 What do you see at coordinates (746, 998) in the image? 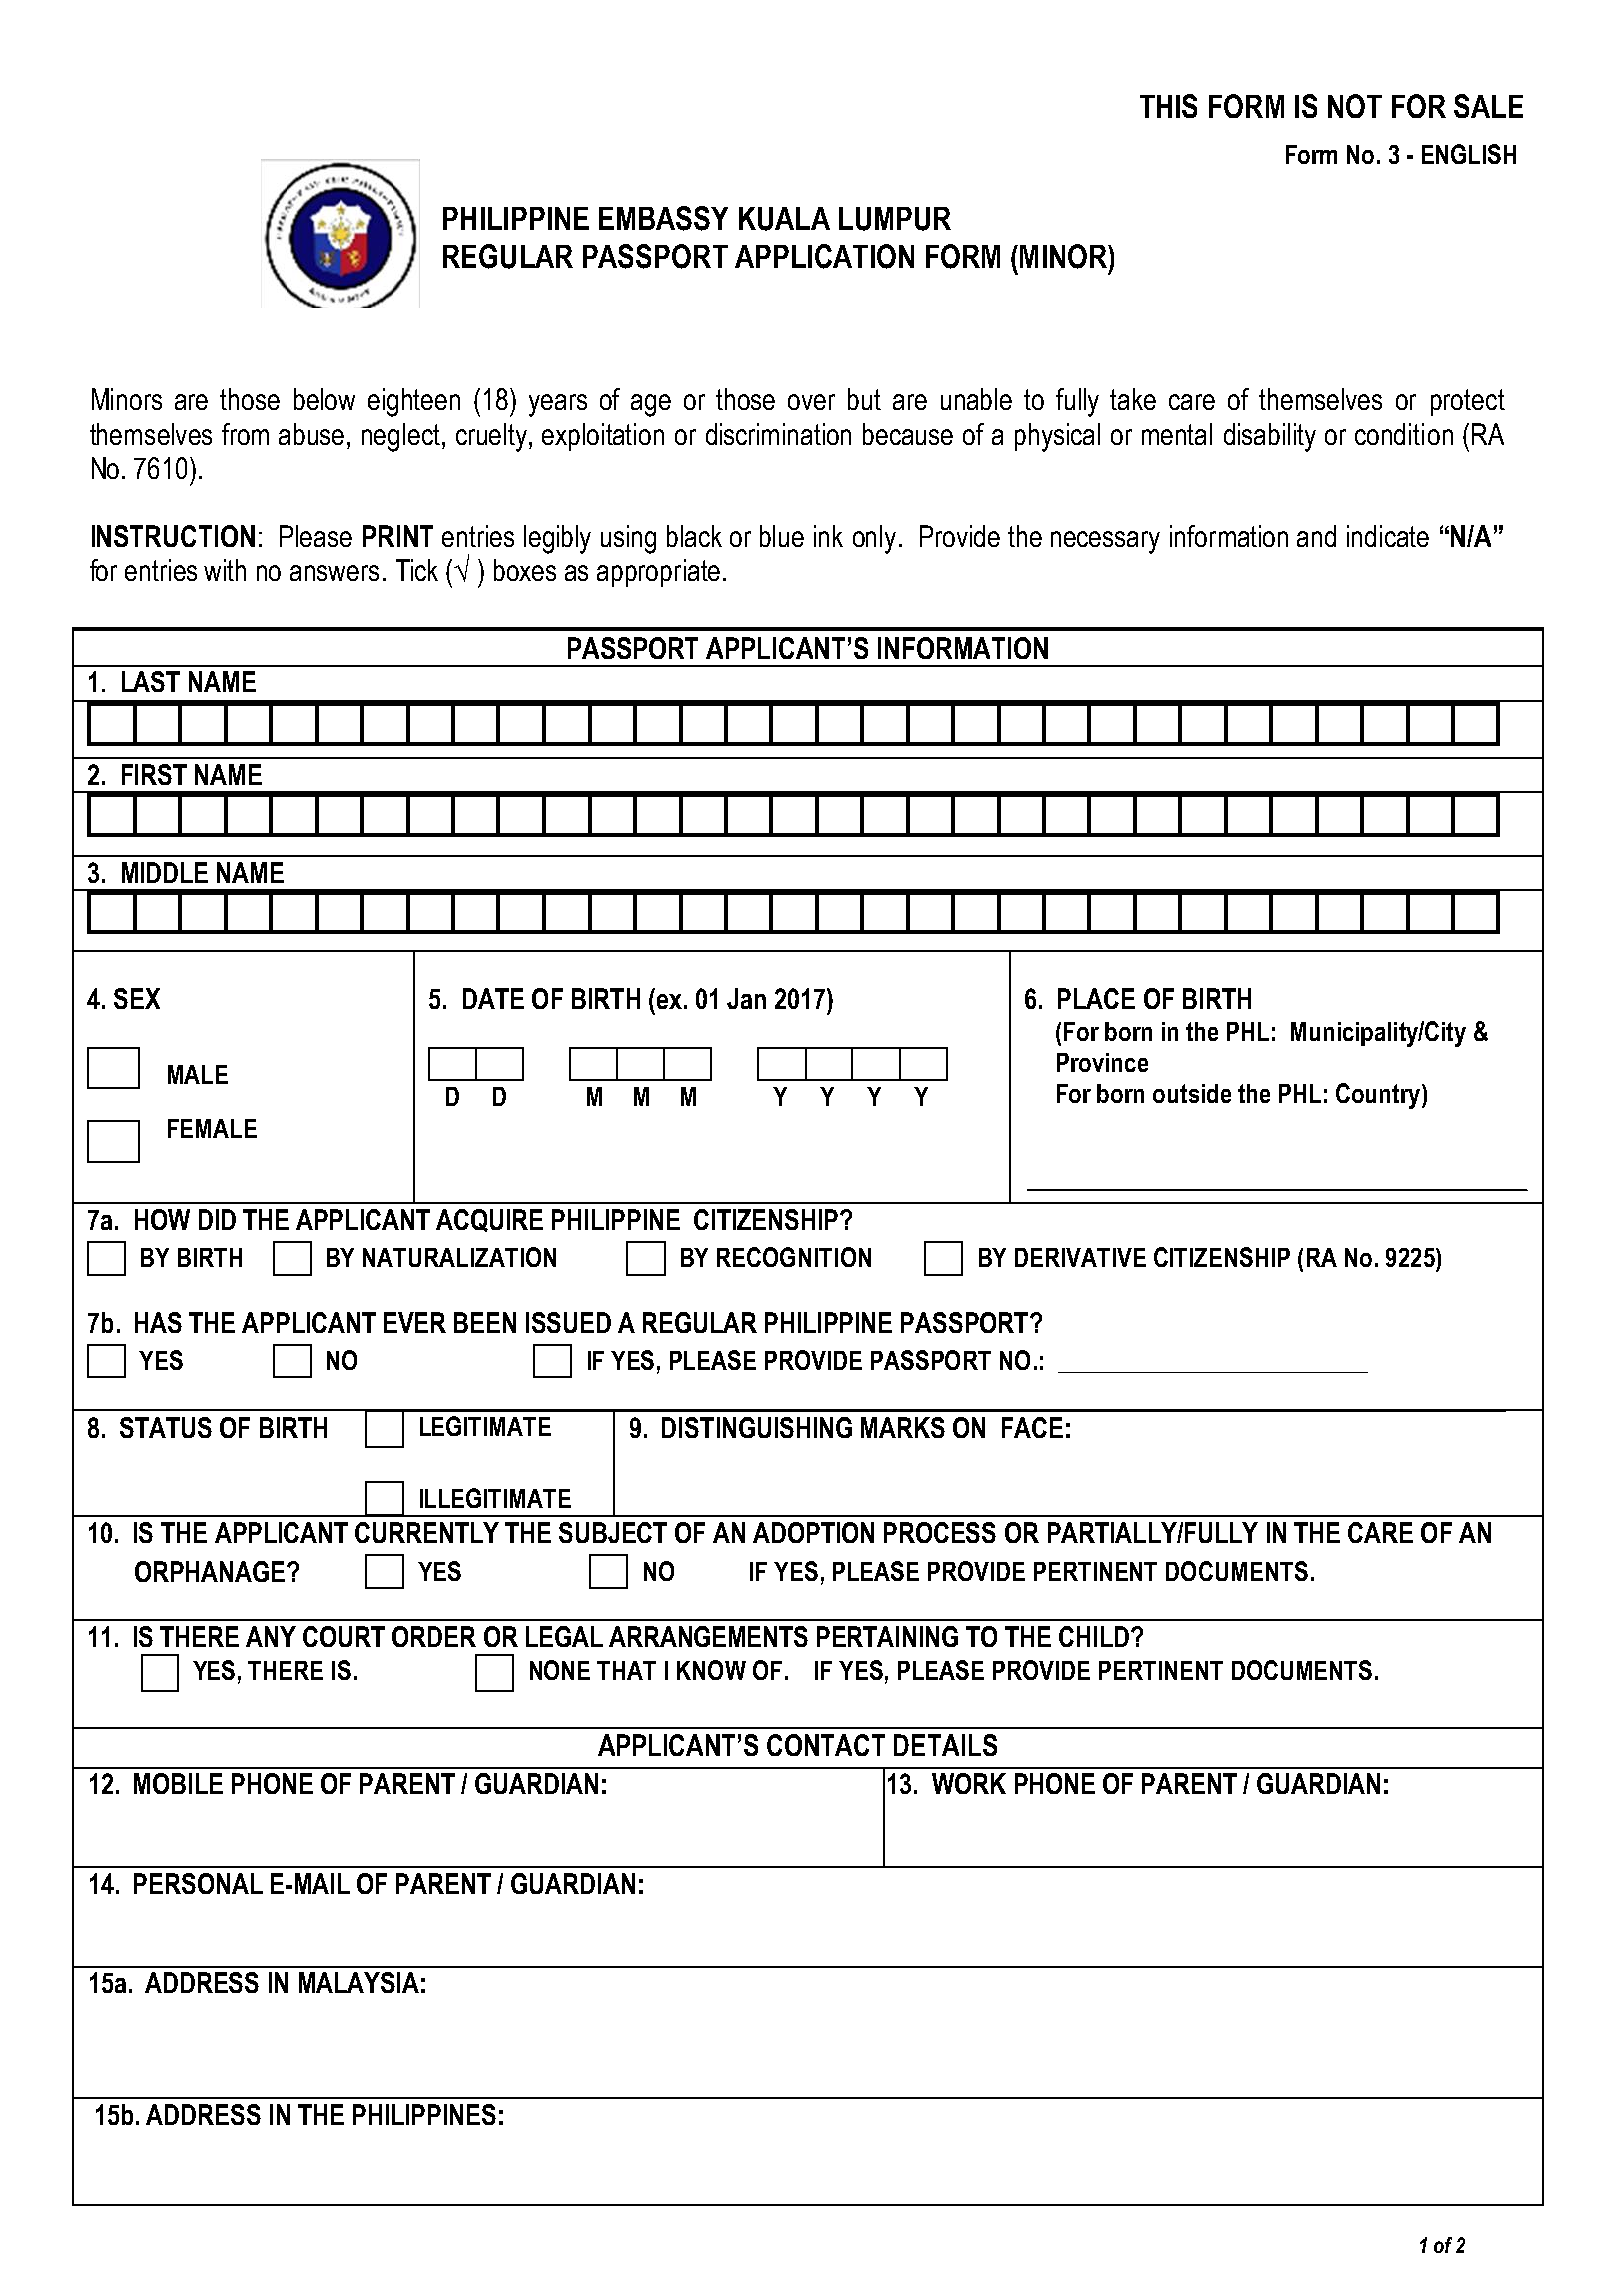
I see `Jan` at bounding box center [746, 998].
